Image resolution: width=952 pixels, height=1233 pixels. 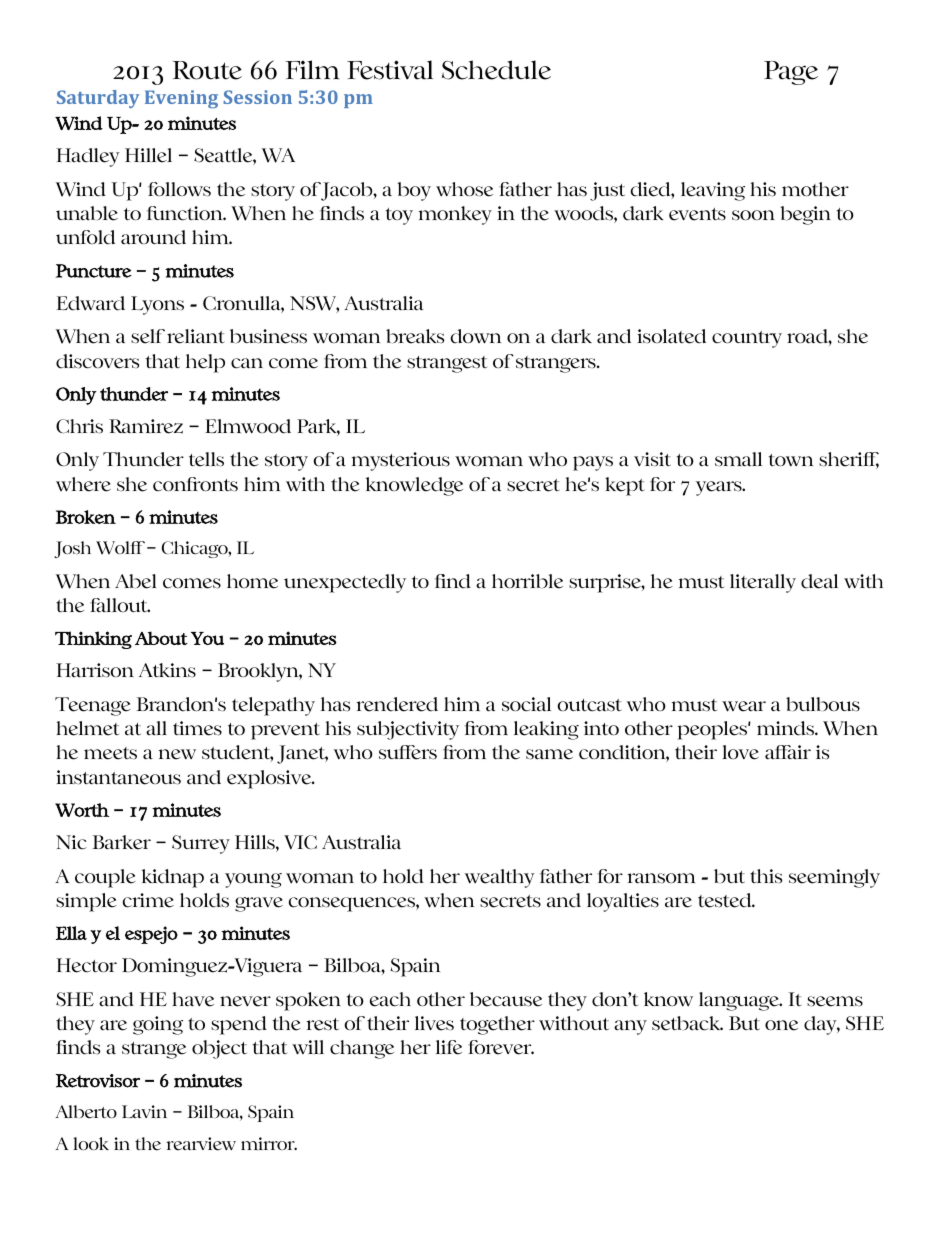 What do you see at coordinates (791, 73) in the page?
I see `Page` at bounding box center [791, 73].
